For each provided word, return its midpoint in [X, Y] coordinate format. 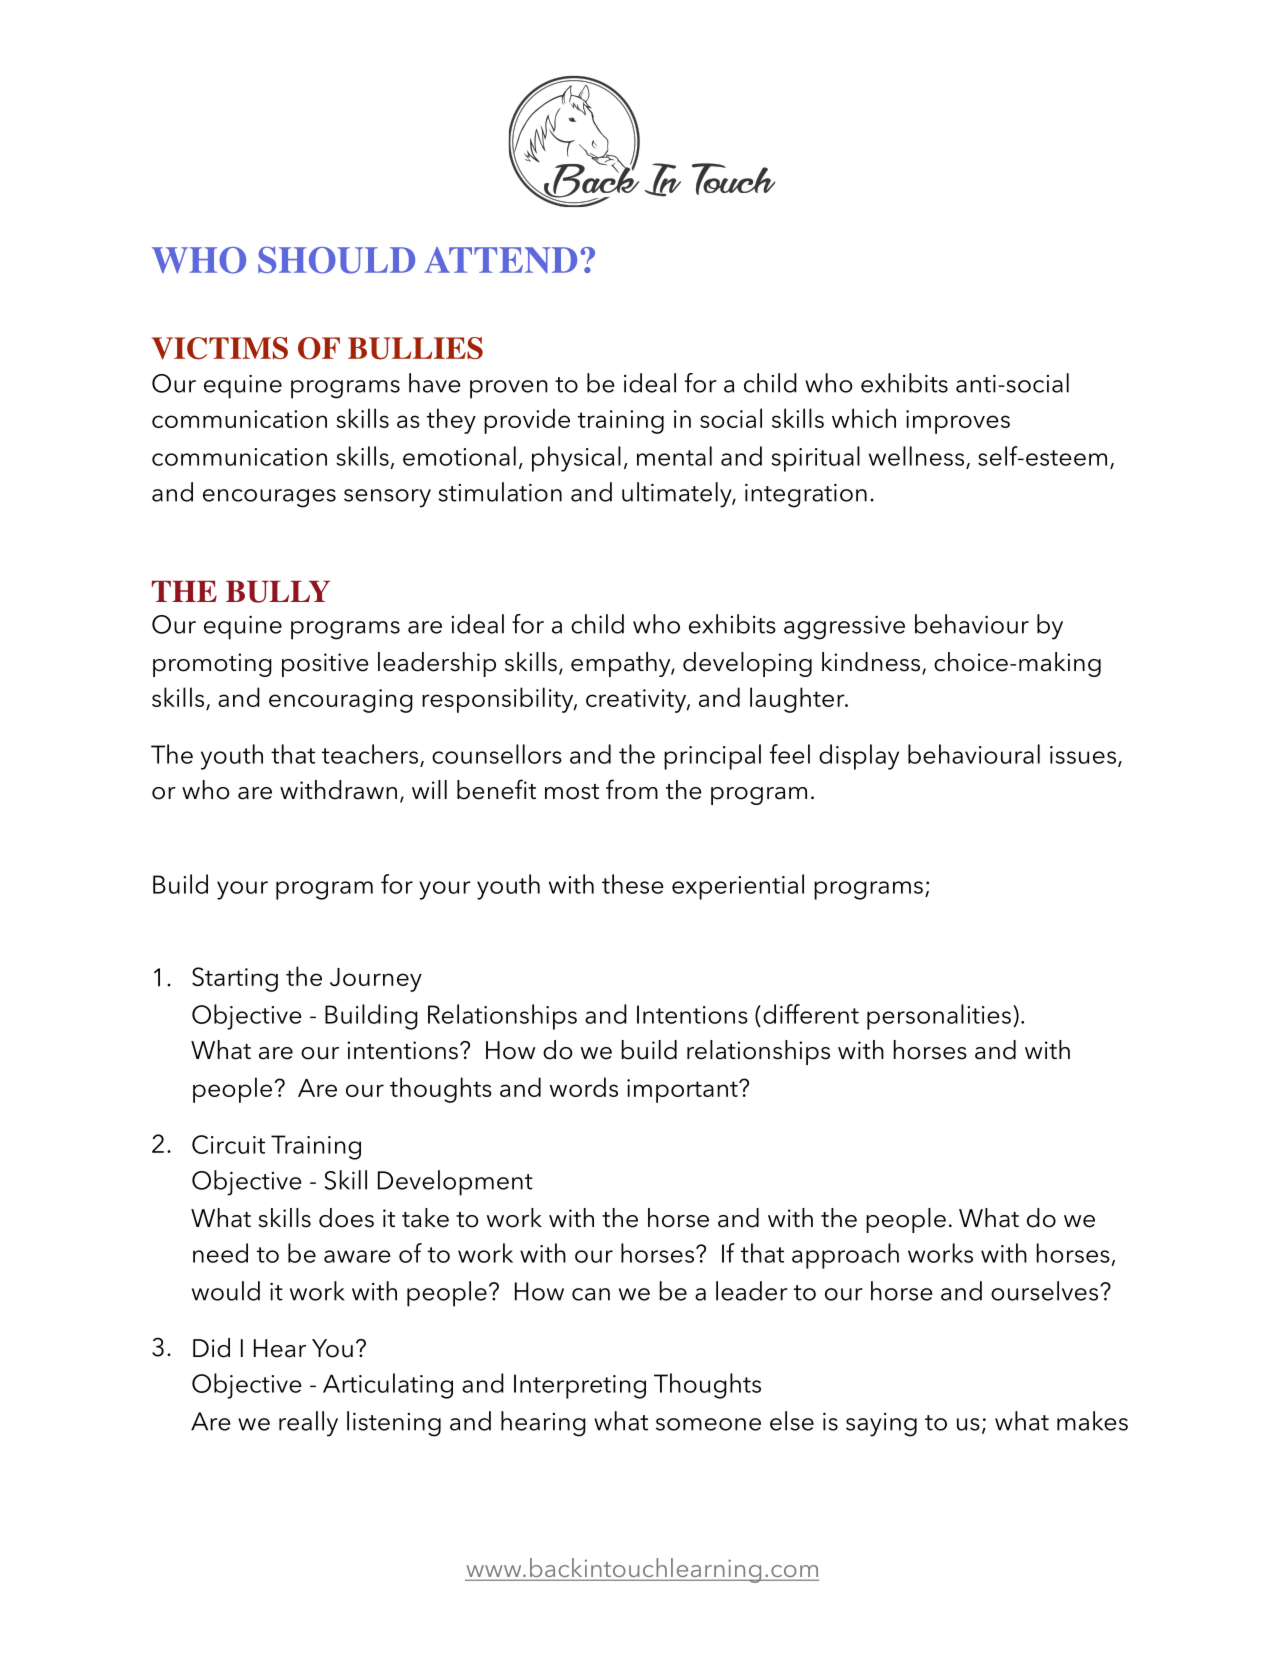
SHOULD [336, 260]
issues [1083, 755]
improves [958, 422]
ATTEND [500, 260]
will [429, 789]
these [633, 884]
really [308, 1424]
